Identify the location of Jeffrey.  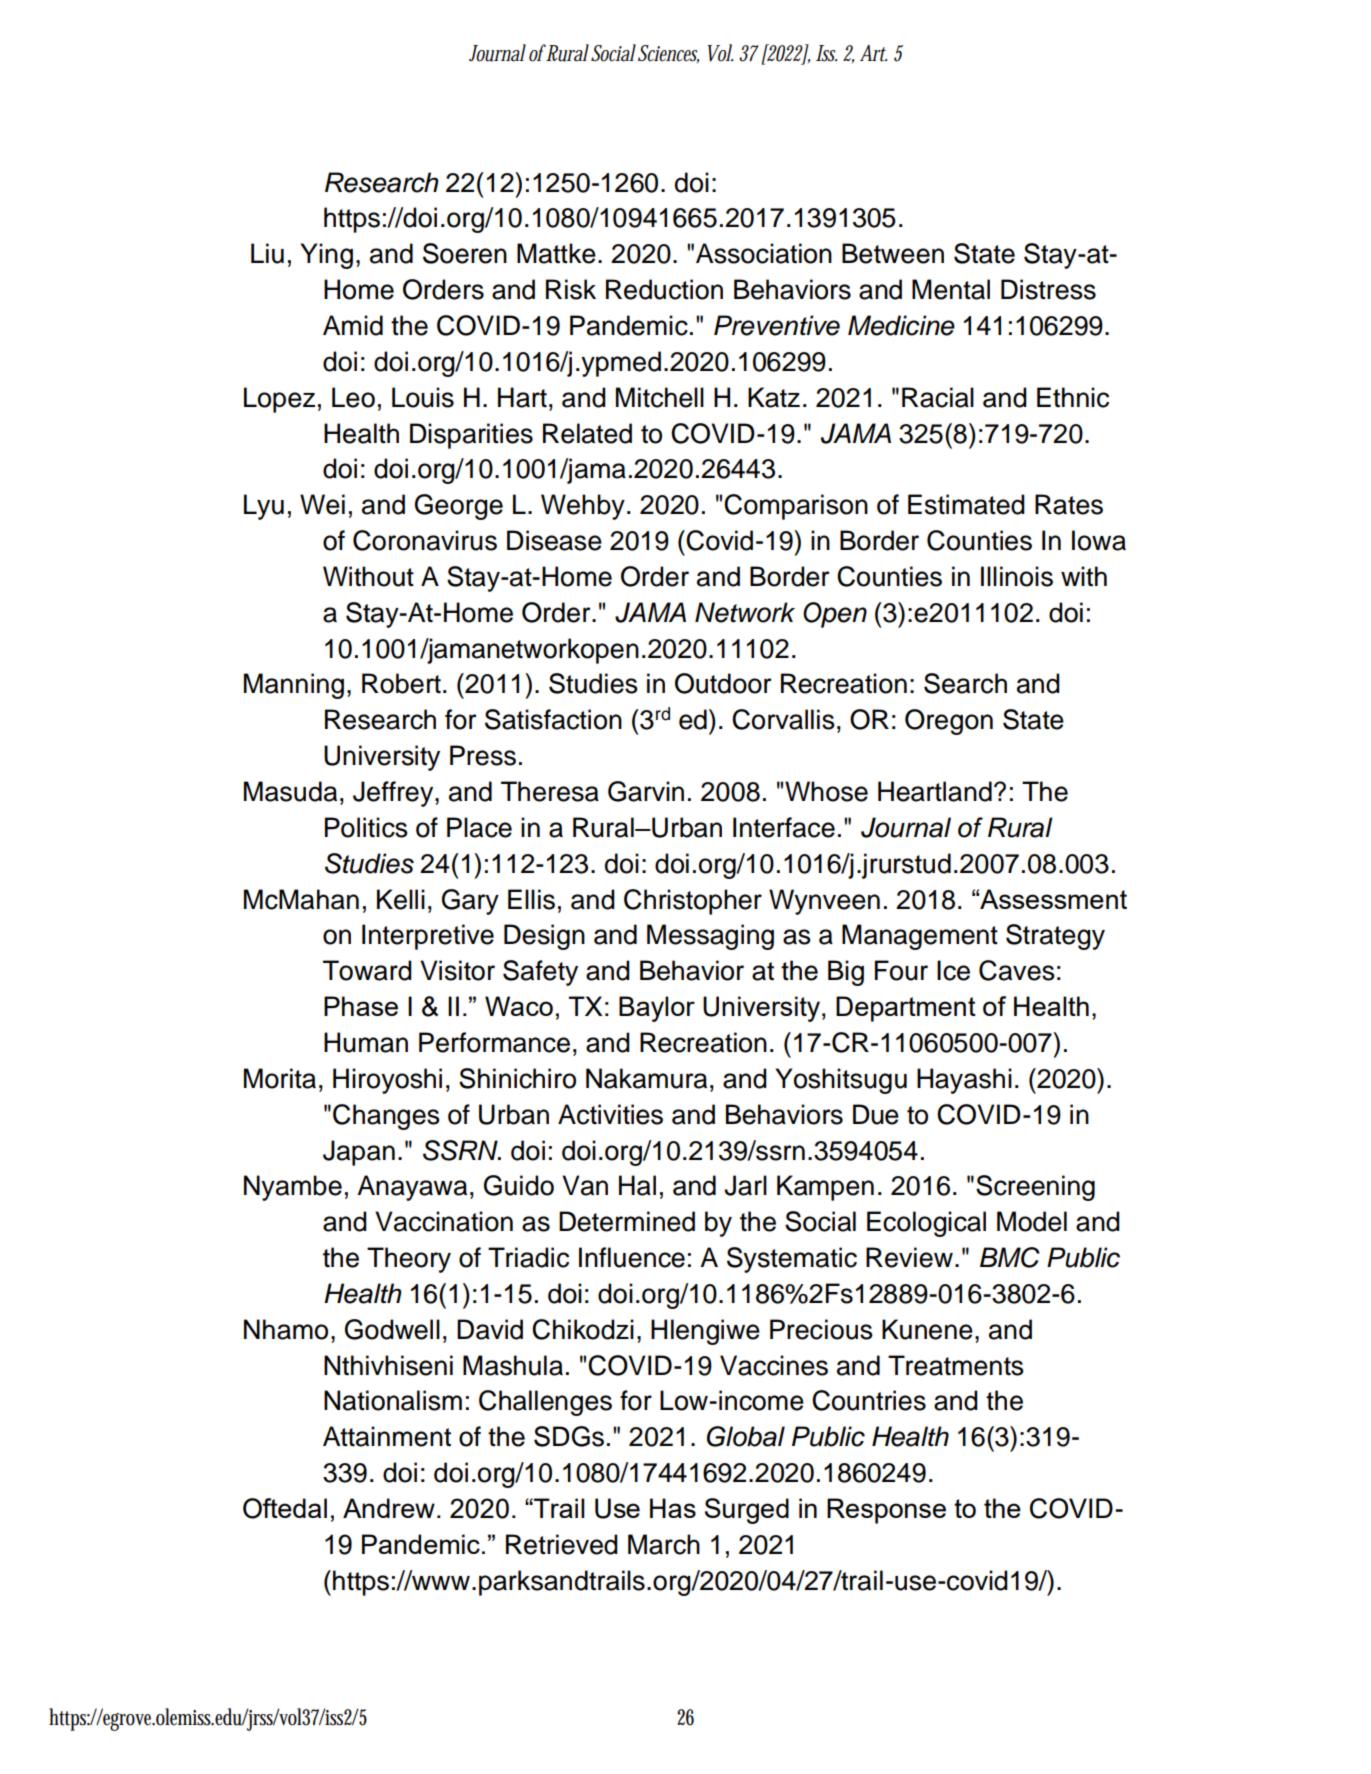
(394, 794).
